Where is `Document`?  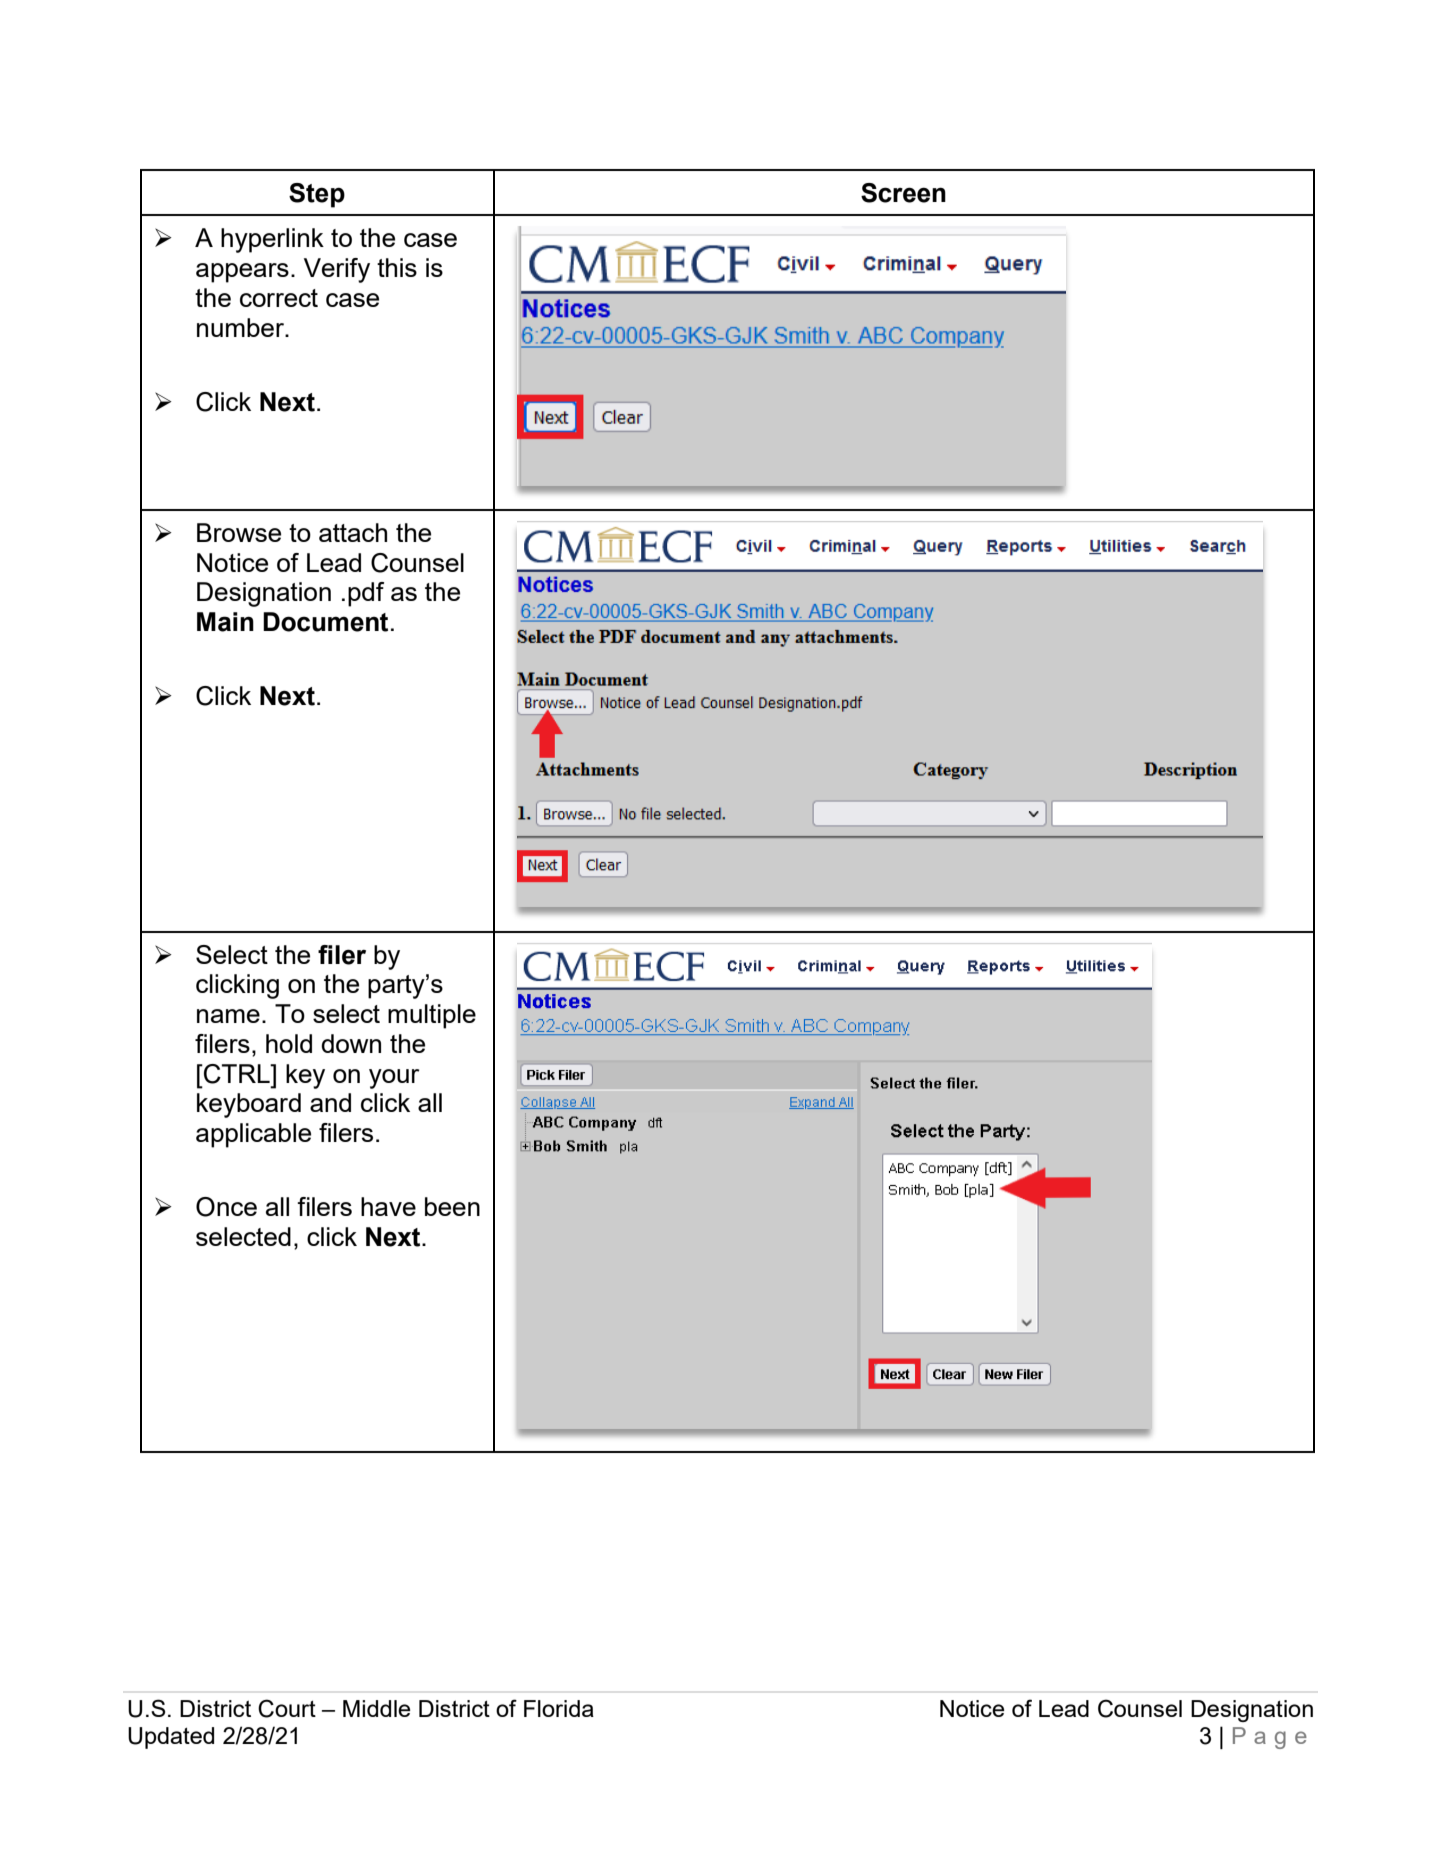
Document is located at coordinates (325, 622).
